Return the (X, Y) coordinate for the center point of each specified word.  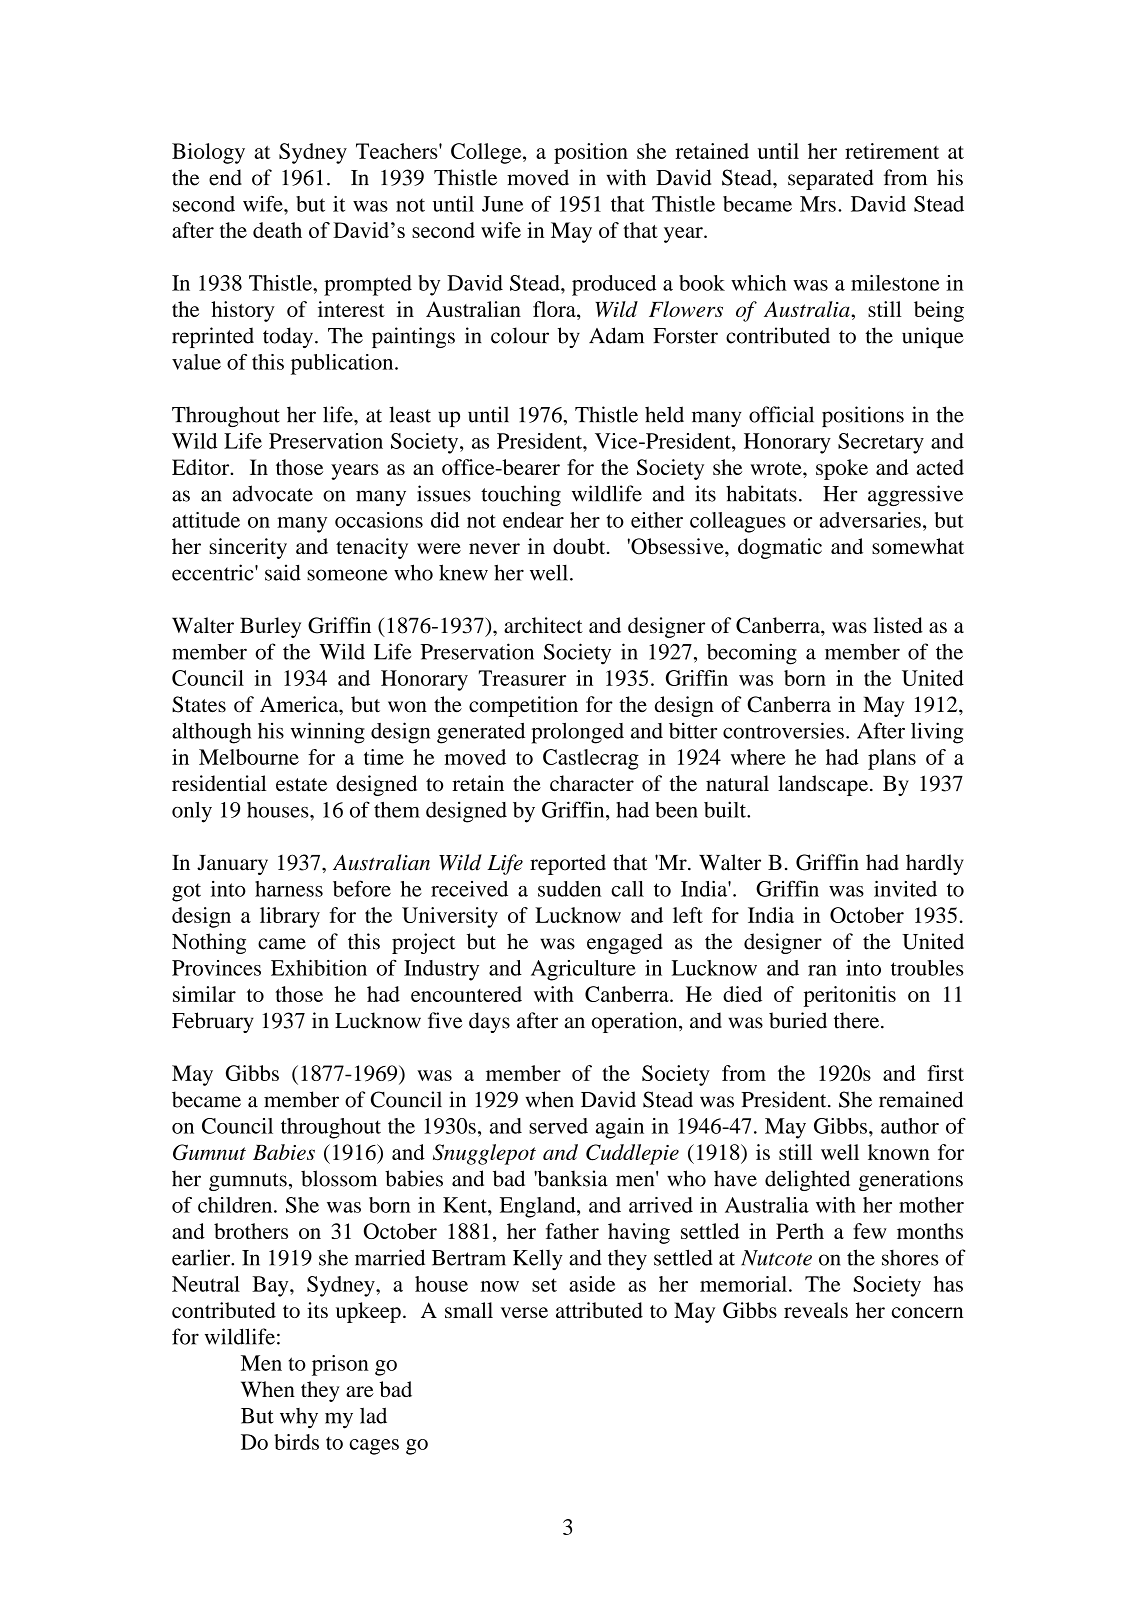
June (502, 204)
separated (830, 179)
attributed (599, 1310)
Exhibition (319, 968)
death (277, 230)
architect (543, 625)
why (299, 1418)
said (283, 572)
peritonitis (849, 996)
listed (898, 625)
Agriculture (583, 970)
